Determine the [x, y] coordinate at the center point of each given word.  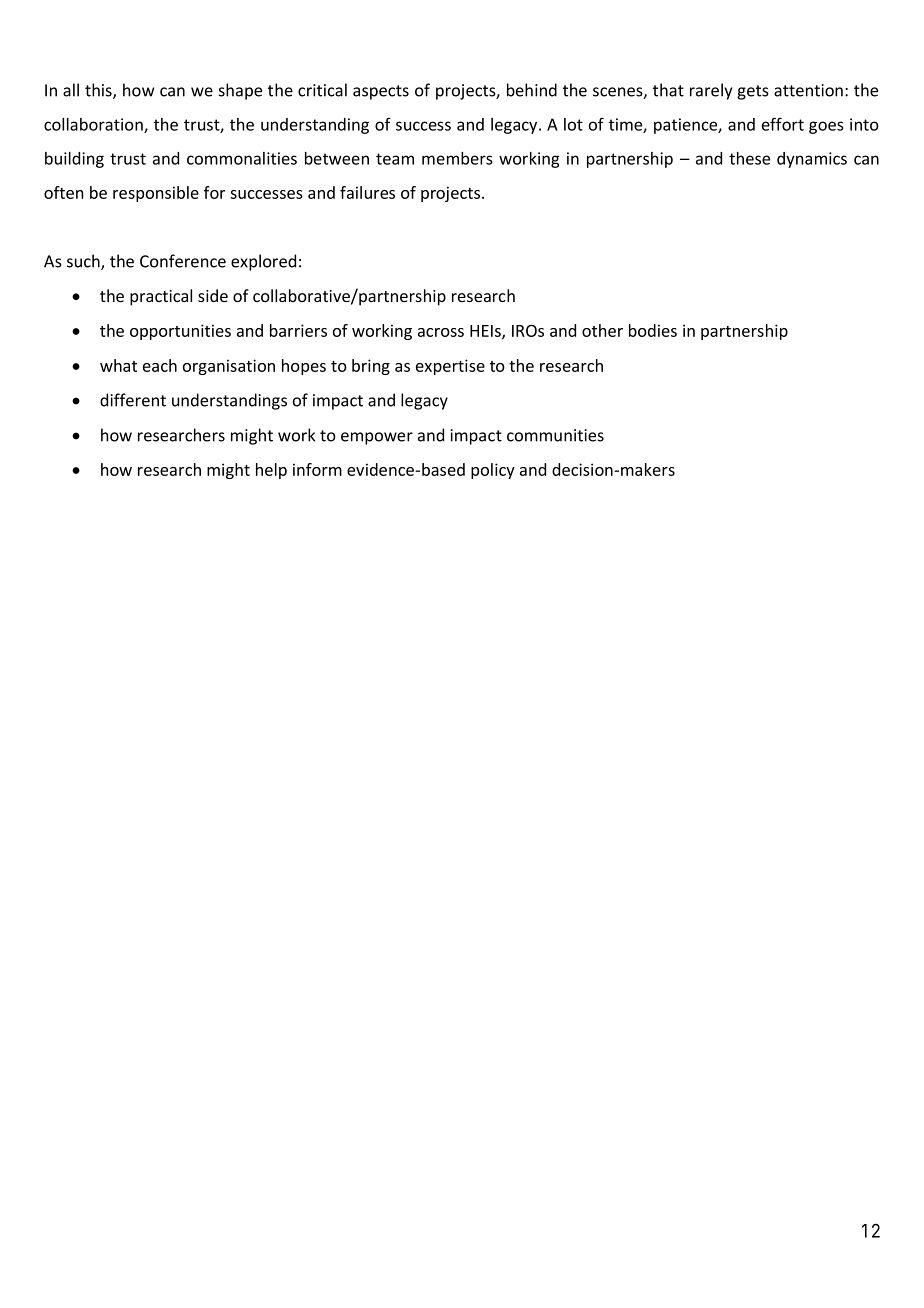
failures [367, 192]
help [271, 471]
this [99, 91]
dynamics [812, 160]
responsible [156, 194]
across [441, 332]
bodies [653, 330]
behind [532, 90]
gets [753, 92]
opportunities [180, 332]
